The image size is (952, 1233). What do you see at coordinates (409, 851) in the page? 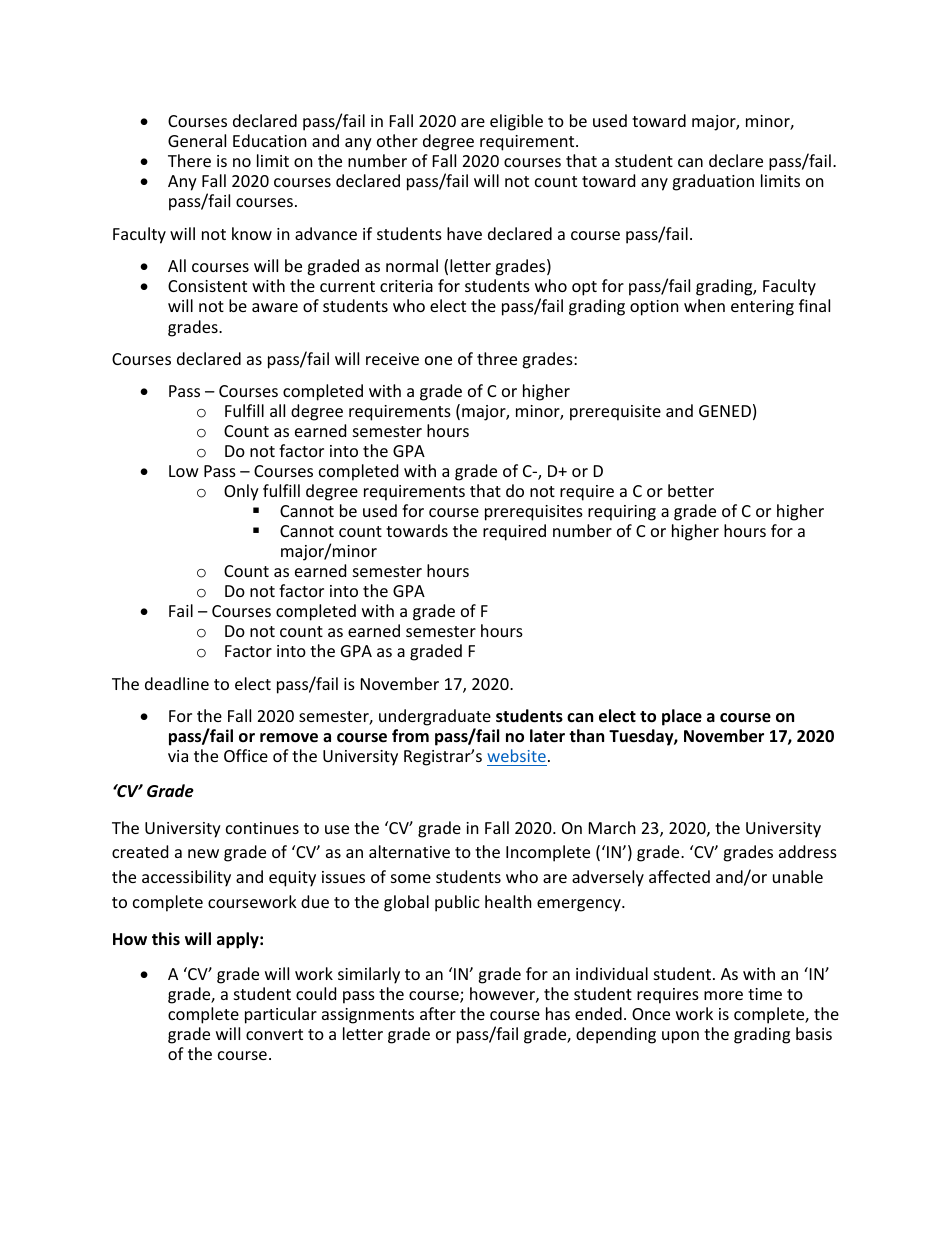
I see `alternative` at bounding box center [409, 851].
